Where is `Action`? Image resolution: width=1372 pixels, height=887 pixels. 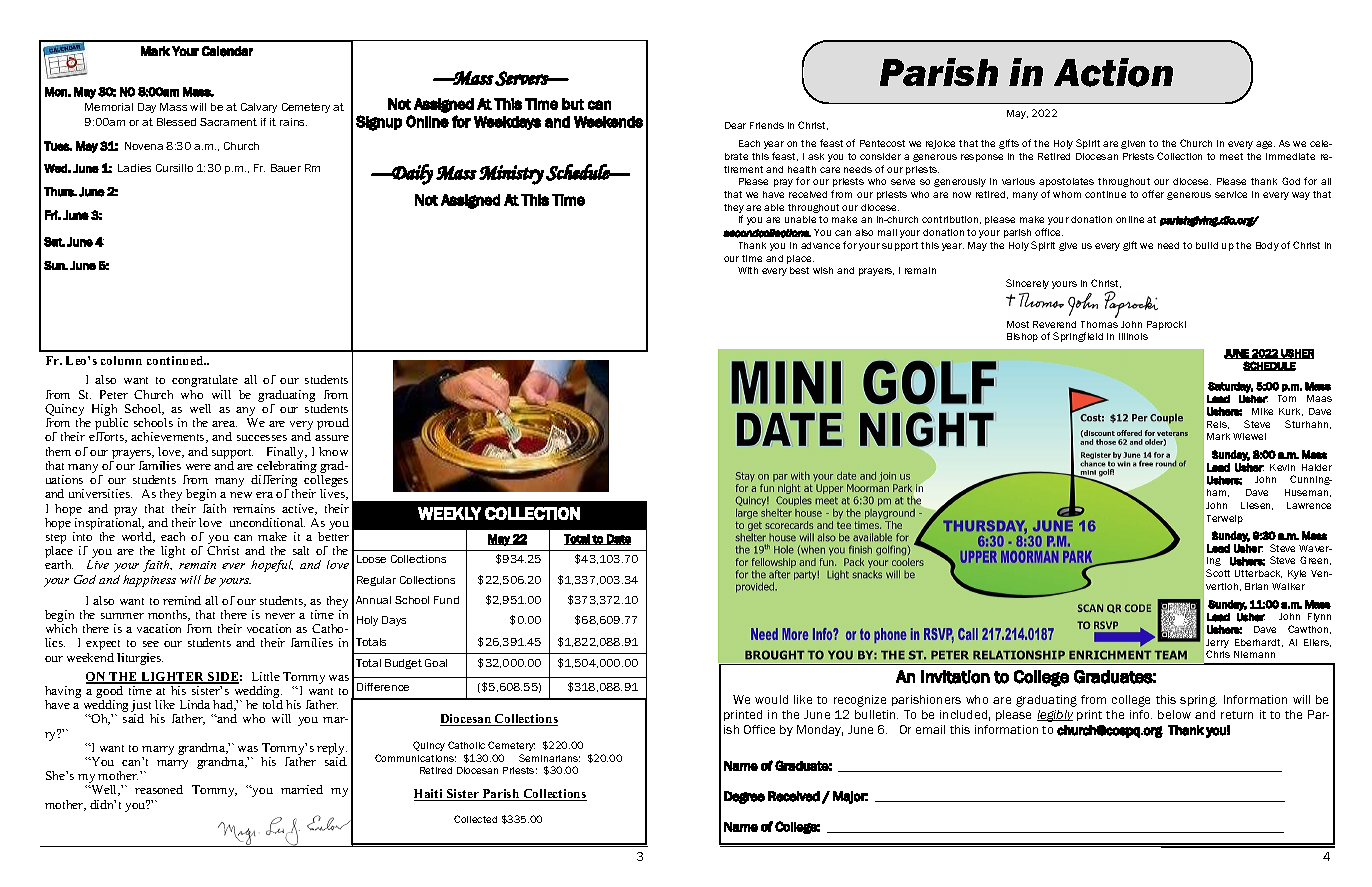 Action is located at coordinates (1113, 72).
